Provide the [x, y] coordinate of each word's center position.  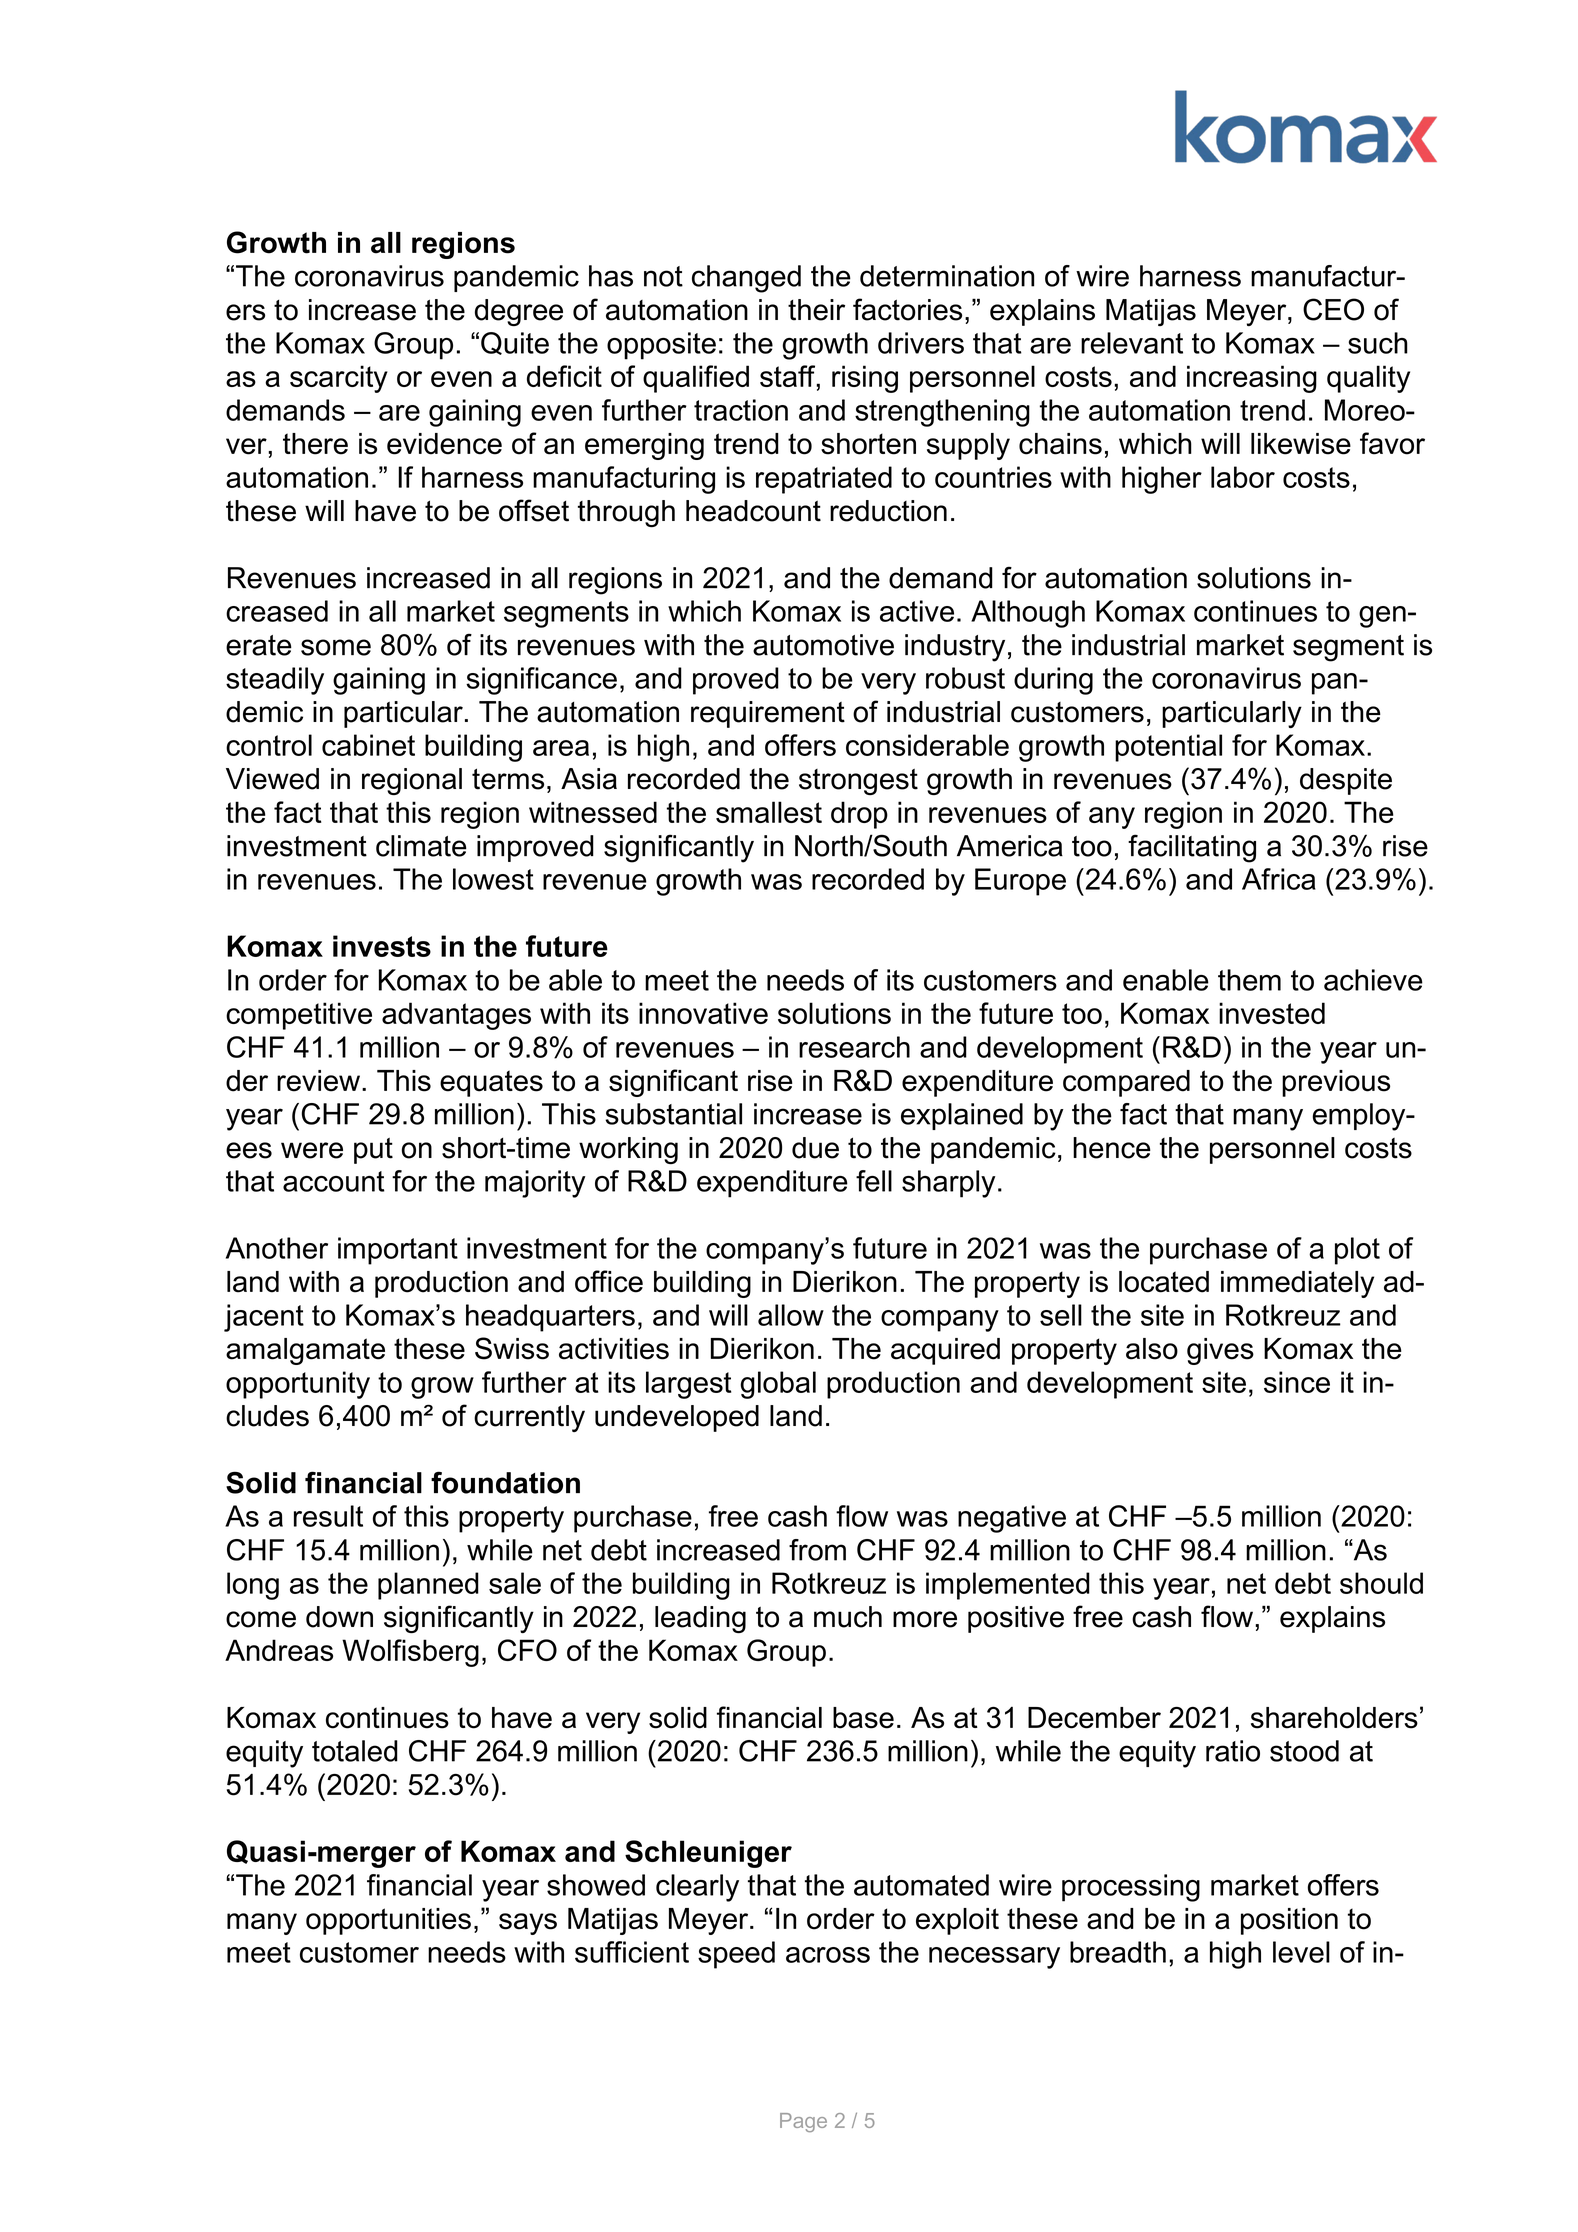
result [328, 1516]
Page [803, 2122]
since [1297, 1382]
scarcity [339, 379]
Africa [1279, 879]
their [816, 310]
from [817, 1550]
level [1301, 1952]
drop [859, 815]
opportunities [388, 1921]
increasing [1252, 379]
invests [382, 946]
